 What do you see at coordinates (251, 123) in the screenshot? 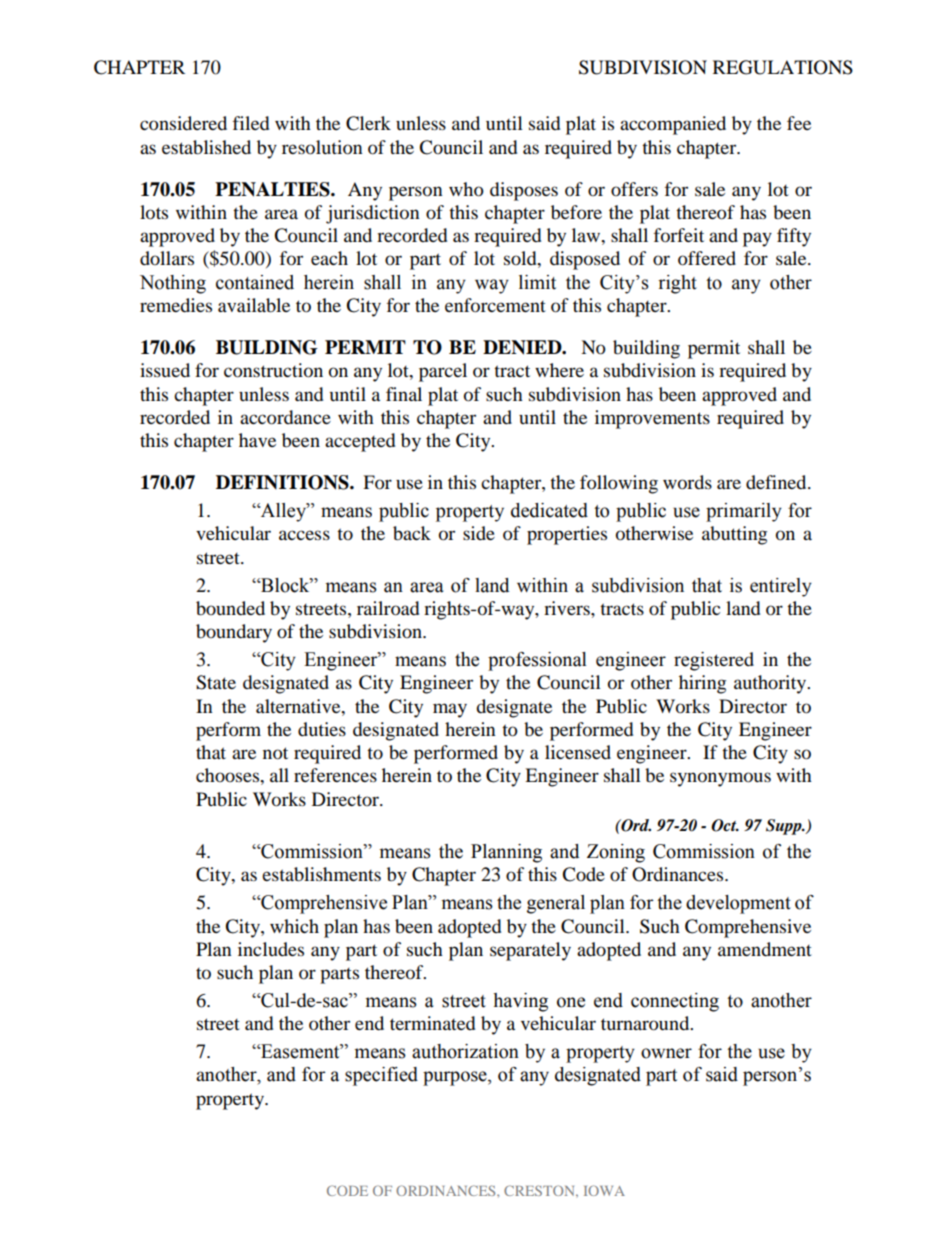
I see `filed` at bounding box center [251, 123].
